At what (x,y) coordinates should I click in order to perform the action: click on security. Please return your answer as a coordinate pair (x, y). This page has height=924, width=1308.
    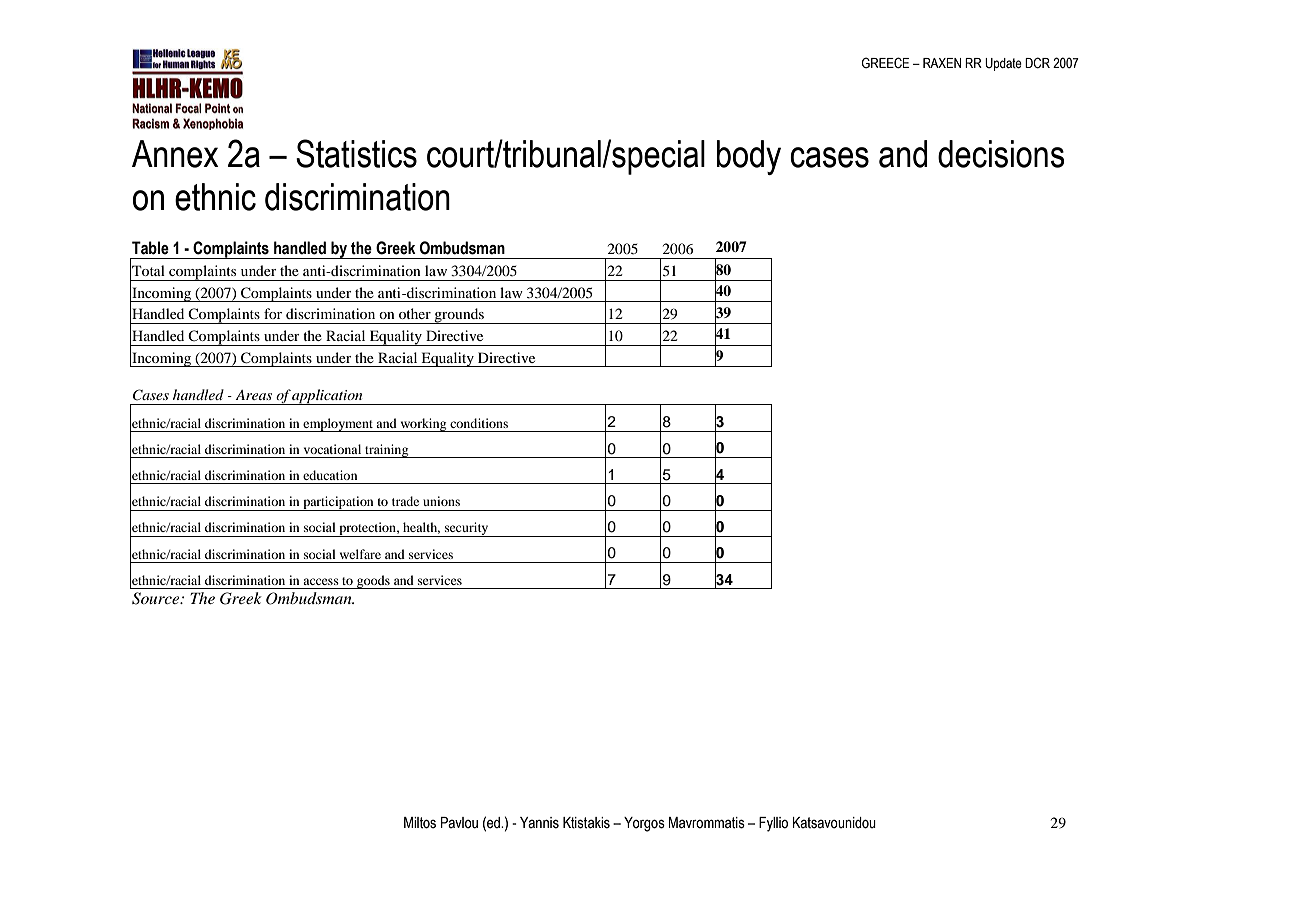
    Looking at the image, I should click on (467, 529).
